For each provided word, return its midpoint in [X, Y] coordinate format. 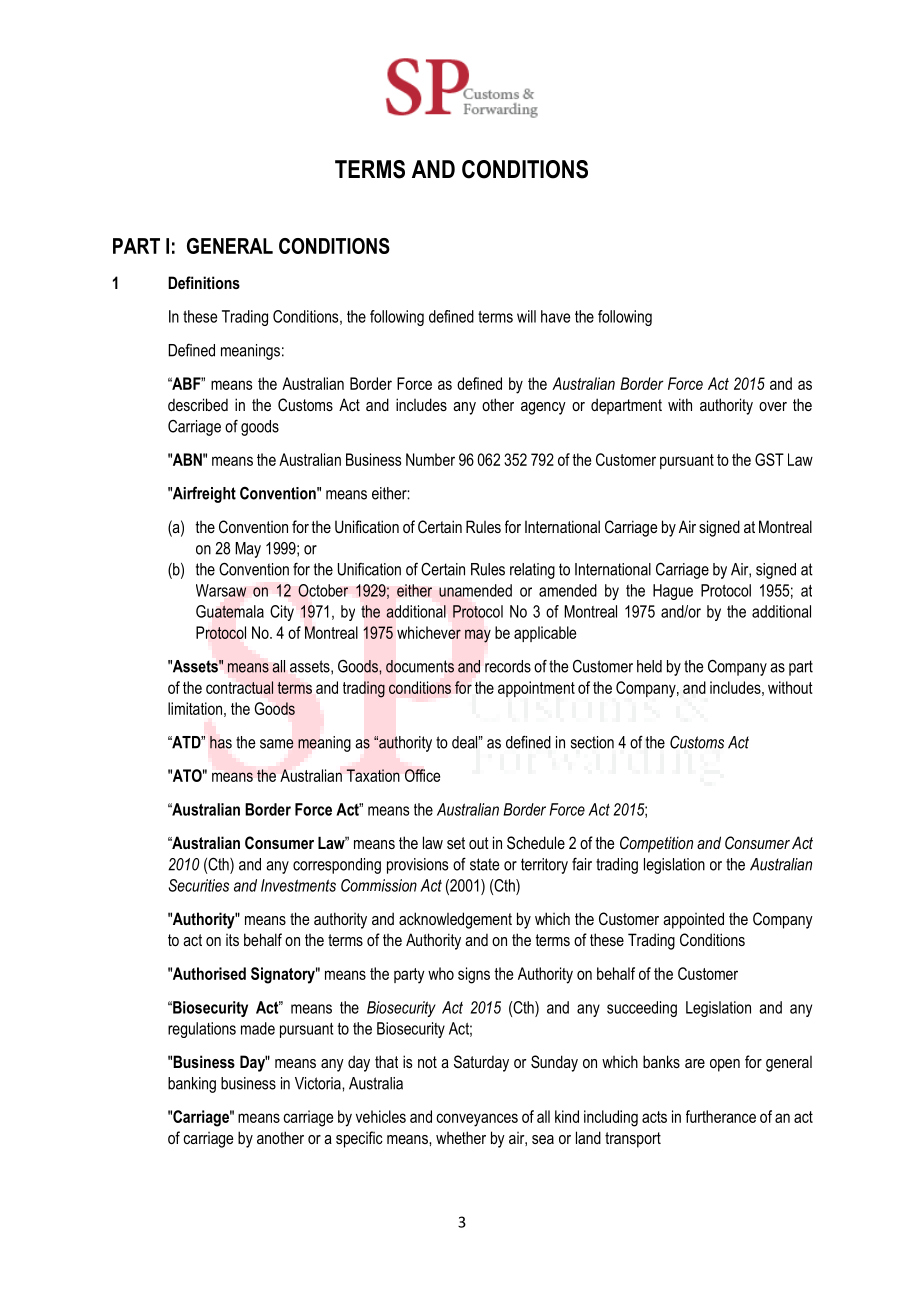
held [649, 666]
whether [461, 1137]
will [526, 316]
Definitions [204, 282]
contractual [239, 687]
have [555, 316]
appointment [536, 689]
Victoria [319, 1083]
